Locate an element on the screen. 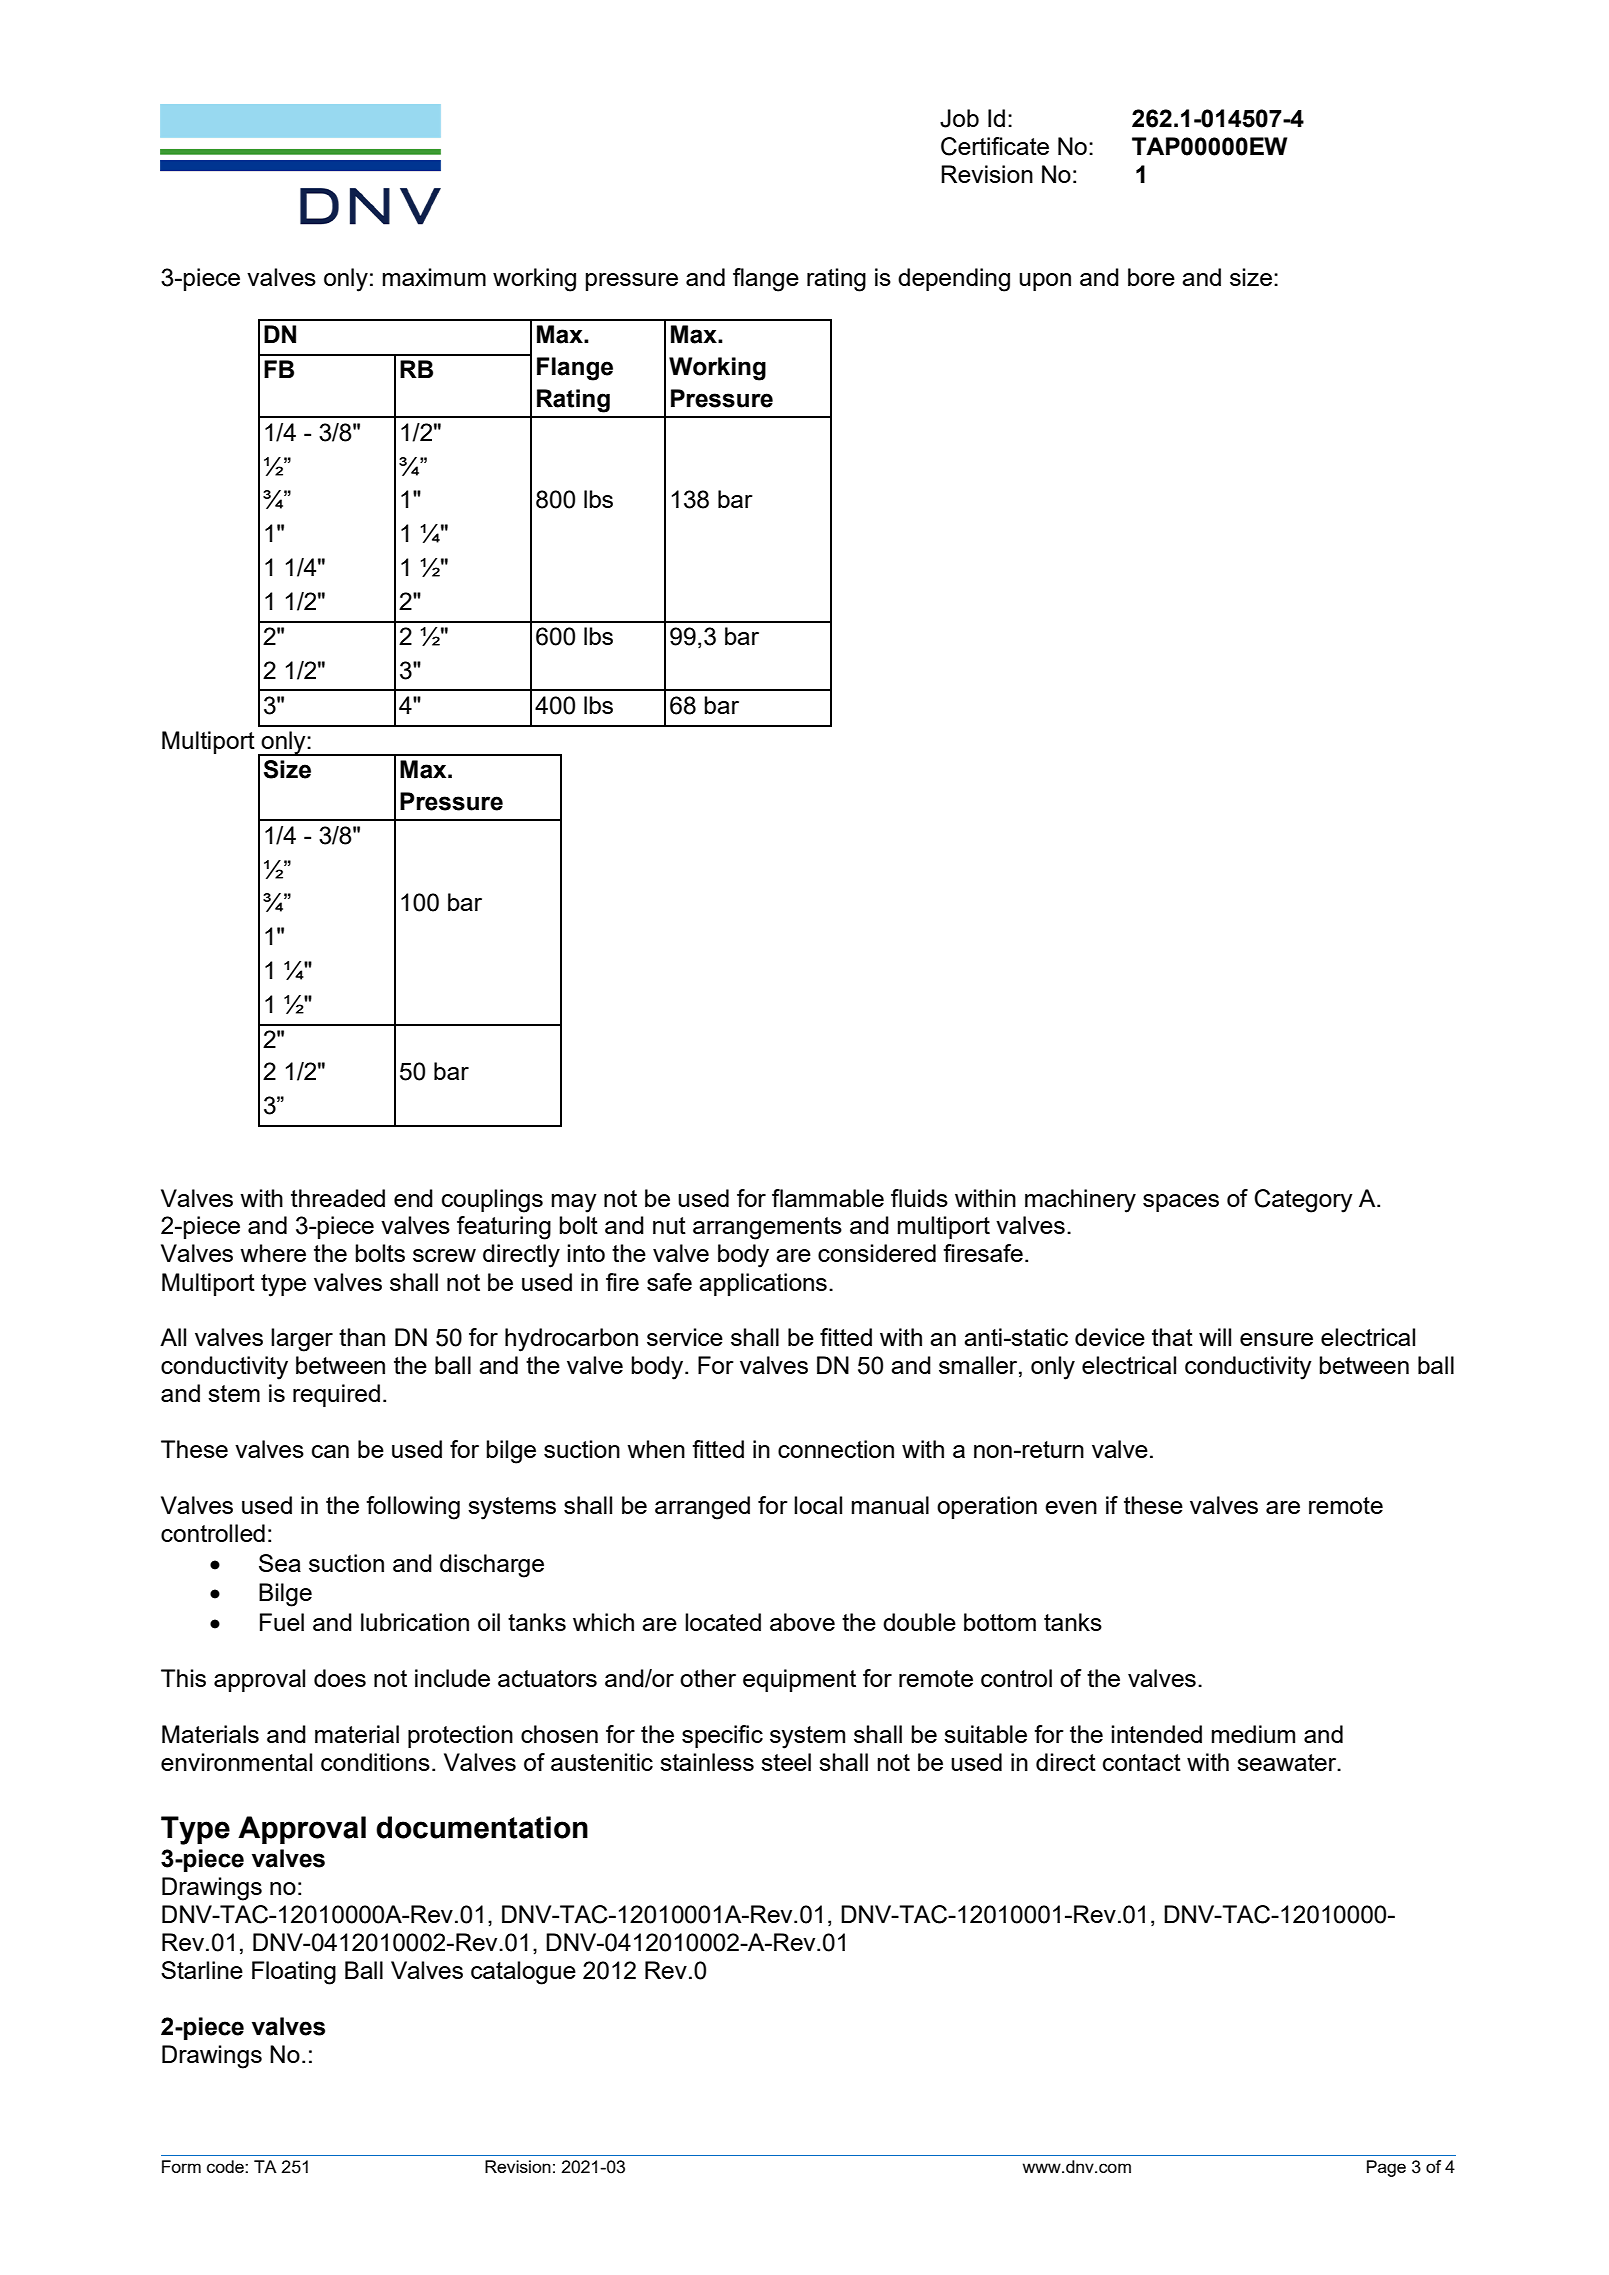  flammable is located at coordinates (828, 1198).
